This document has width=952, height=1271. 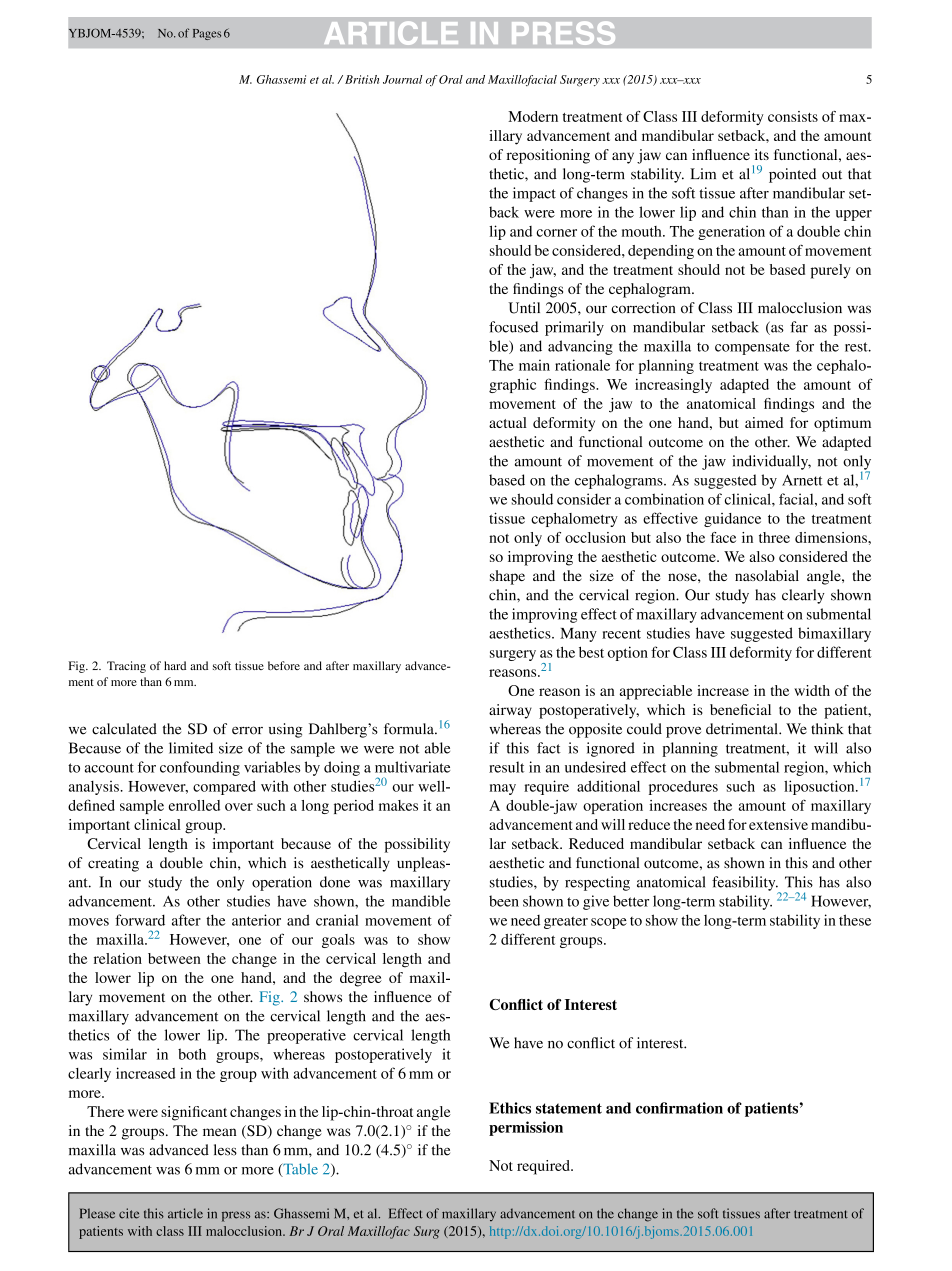 What do you see at coordinates (764, 422) in the document?
I see `aimed` at bounding box center [764, 422].
